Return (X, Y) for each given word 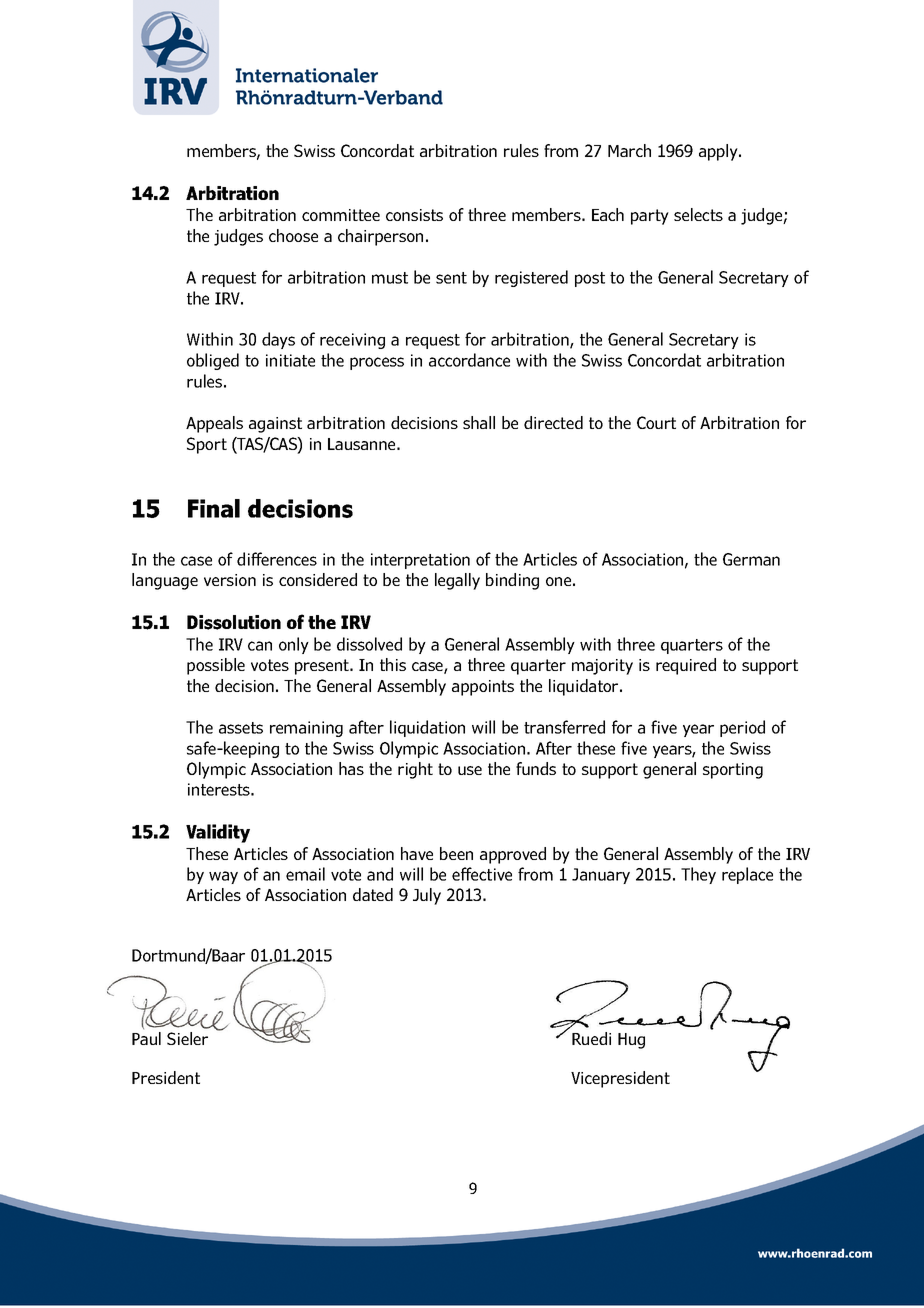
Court (656, 422)
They (698, 875)
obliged (213, 361)
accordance (469, 360)
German (751, 559)
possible (216, 666)
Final (214, 508)
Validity (218, 833)
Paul (146, 1038)
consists (414, 215)
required (686, 666)
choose (293, 235)
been (456, 853)
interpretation (420, 561)
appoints (483, 688)
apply (719, 152)
